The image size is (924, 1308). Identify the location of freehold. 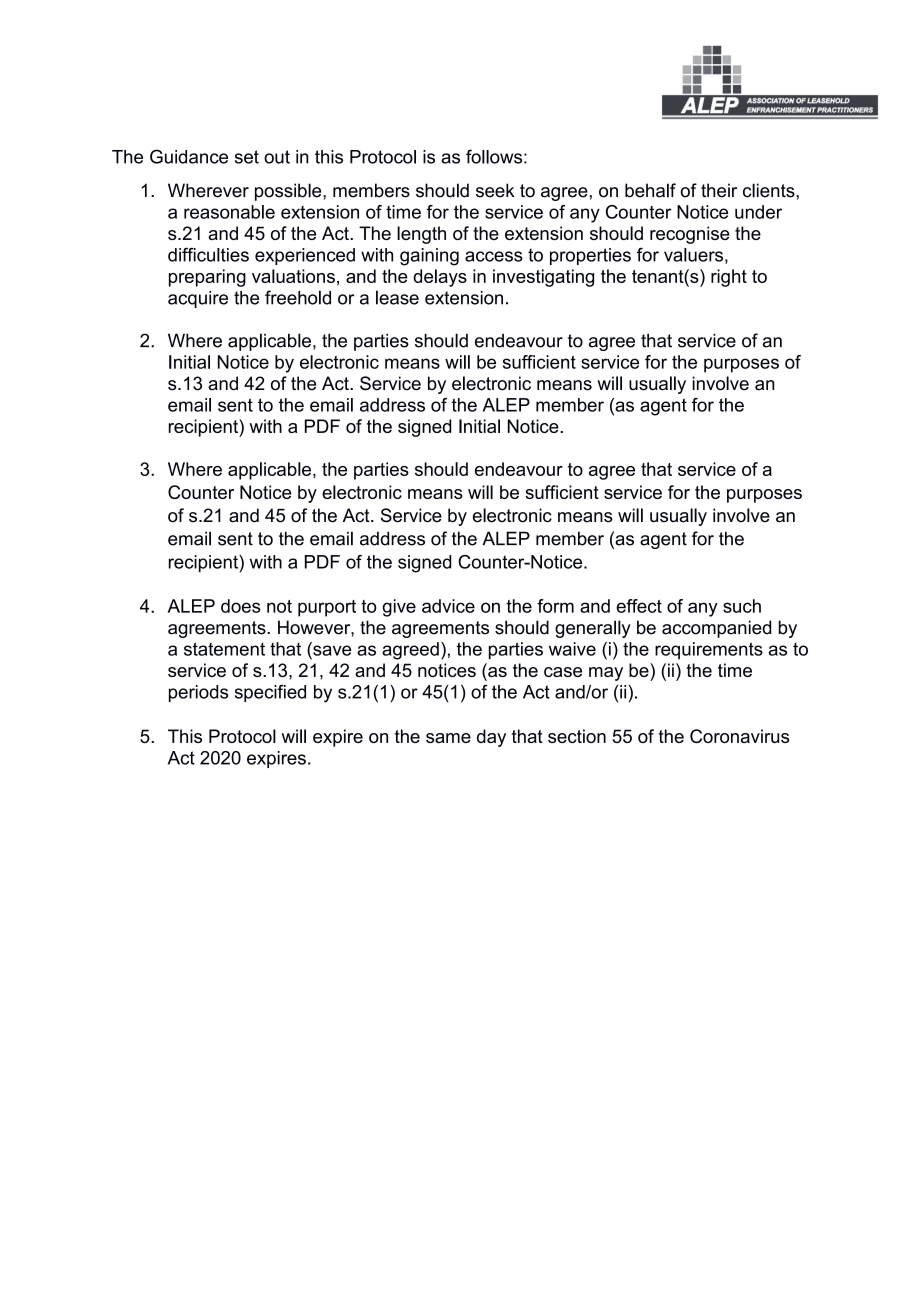
(298, 297).
